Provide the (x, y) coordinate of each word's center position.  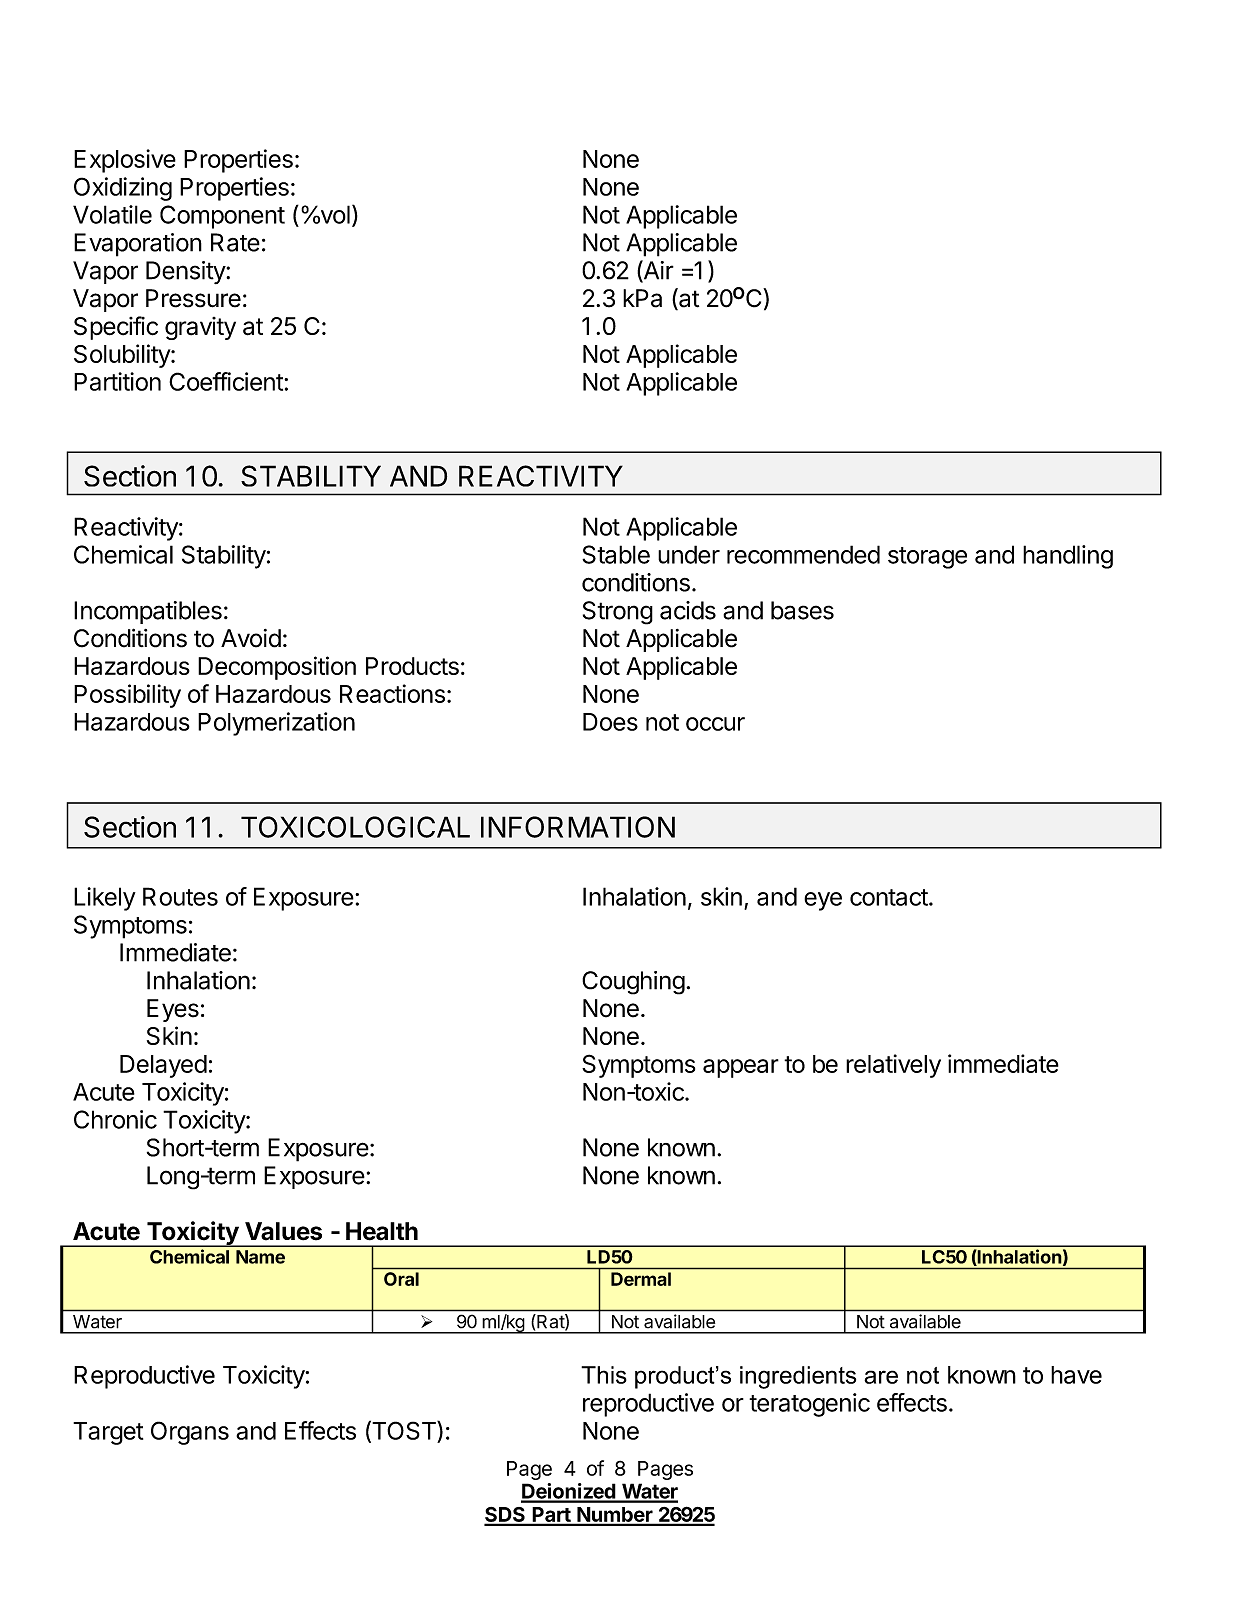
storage (927, 558)
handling (1068, 557)
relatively (893, 1066)
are (881, 1377)
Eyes (173, 1010)
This (604, 1375)
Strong (618, 613)
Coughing (633, 983)
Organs (190, 1433)
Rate (235, 242)
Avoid (251, 638)
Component (222, 217)
